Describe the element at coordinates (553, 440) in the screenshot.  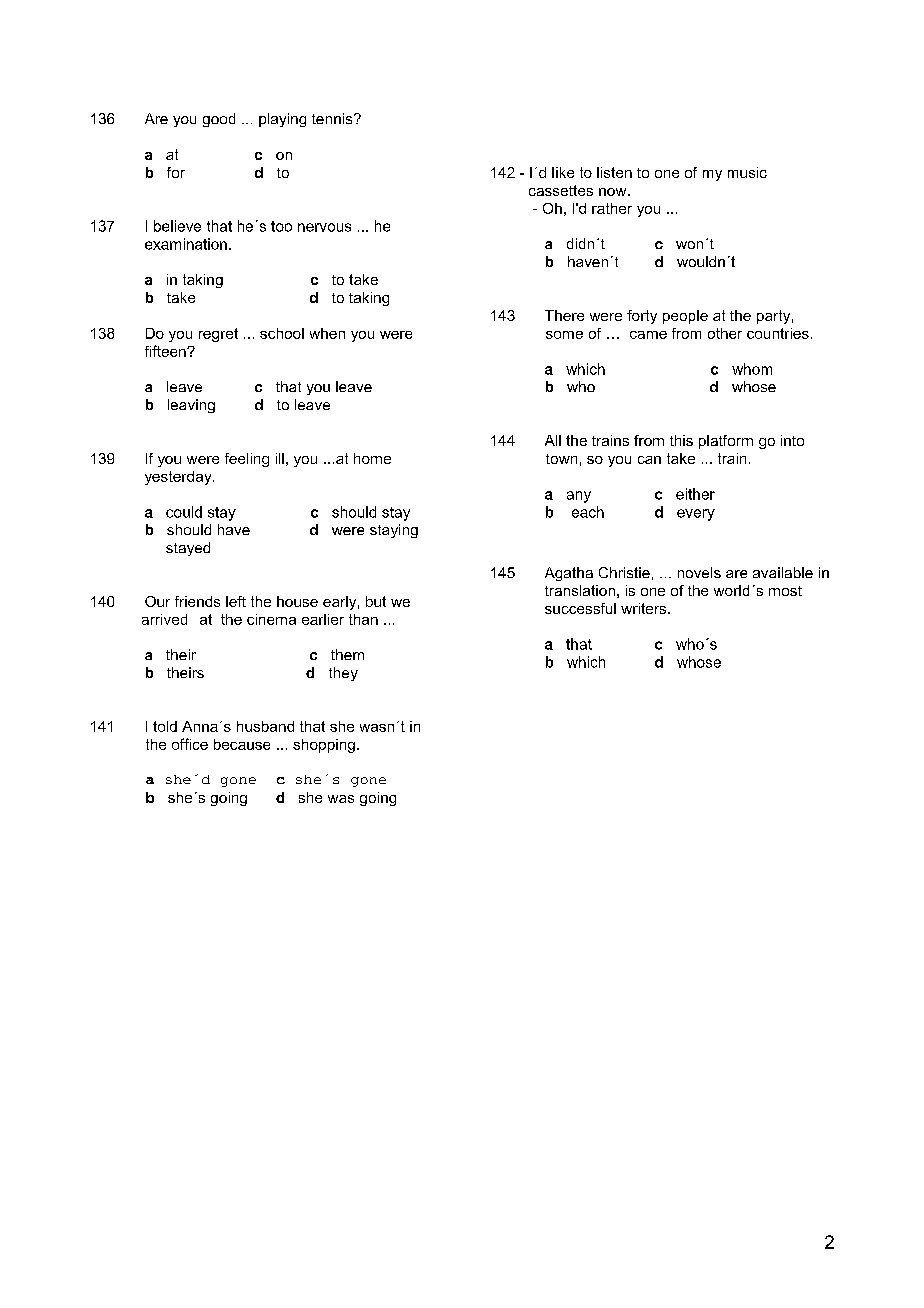
I see `All` at that location.
